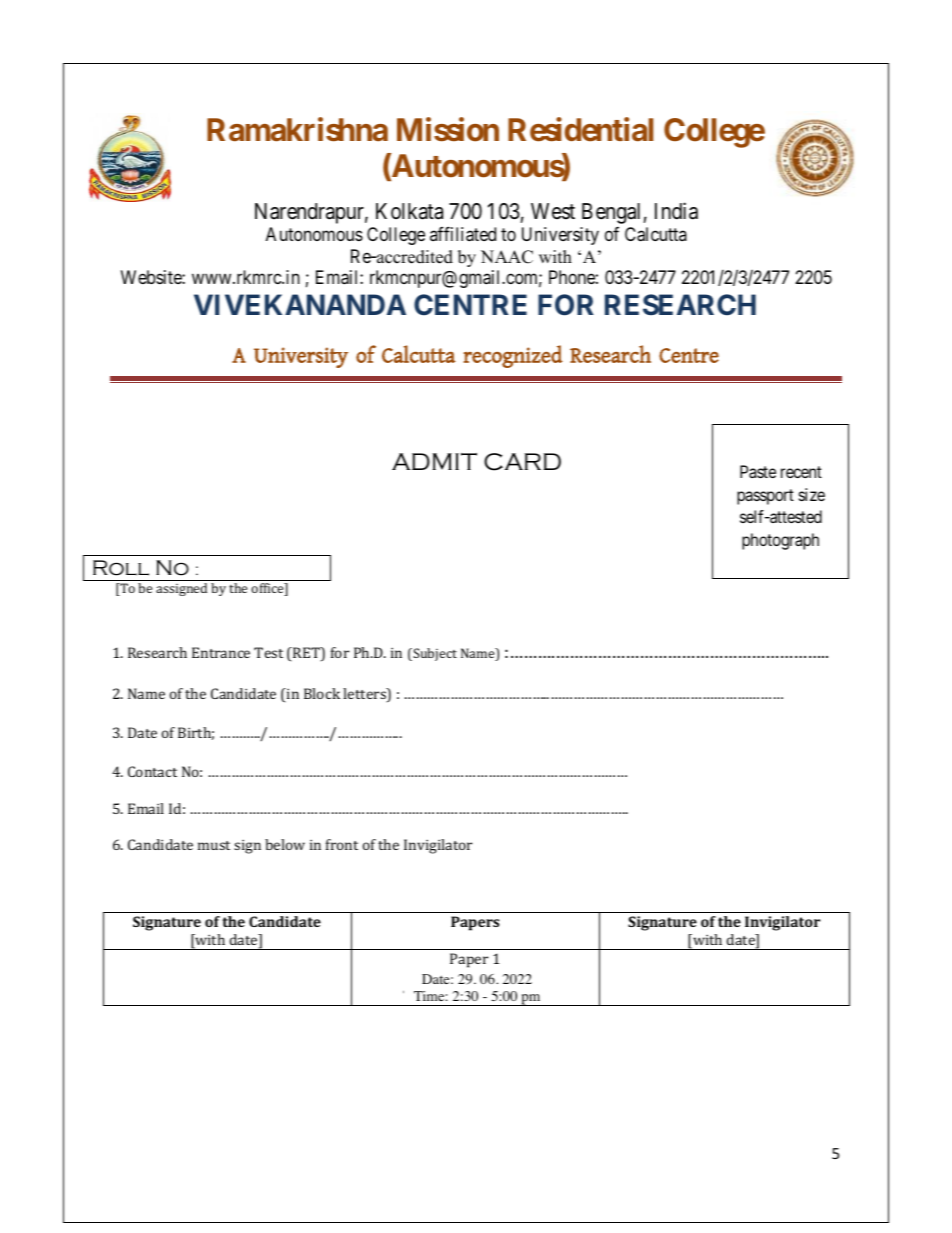  Describe the element at coordinates (611, 213) in the screenshot. I see `Bengal` at that location.
